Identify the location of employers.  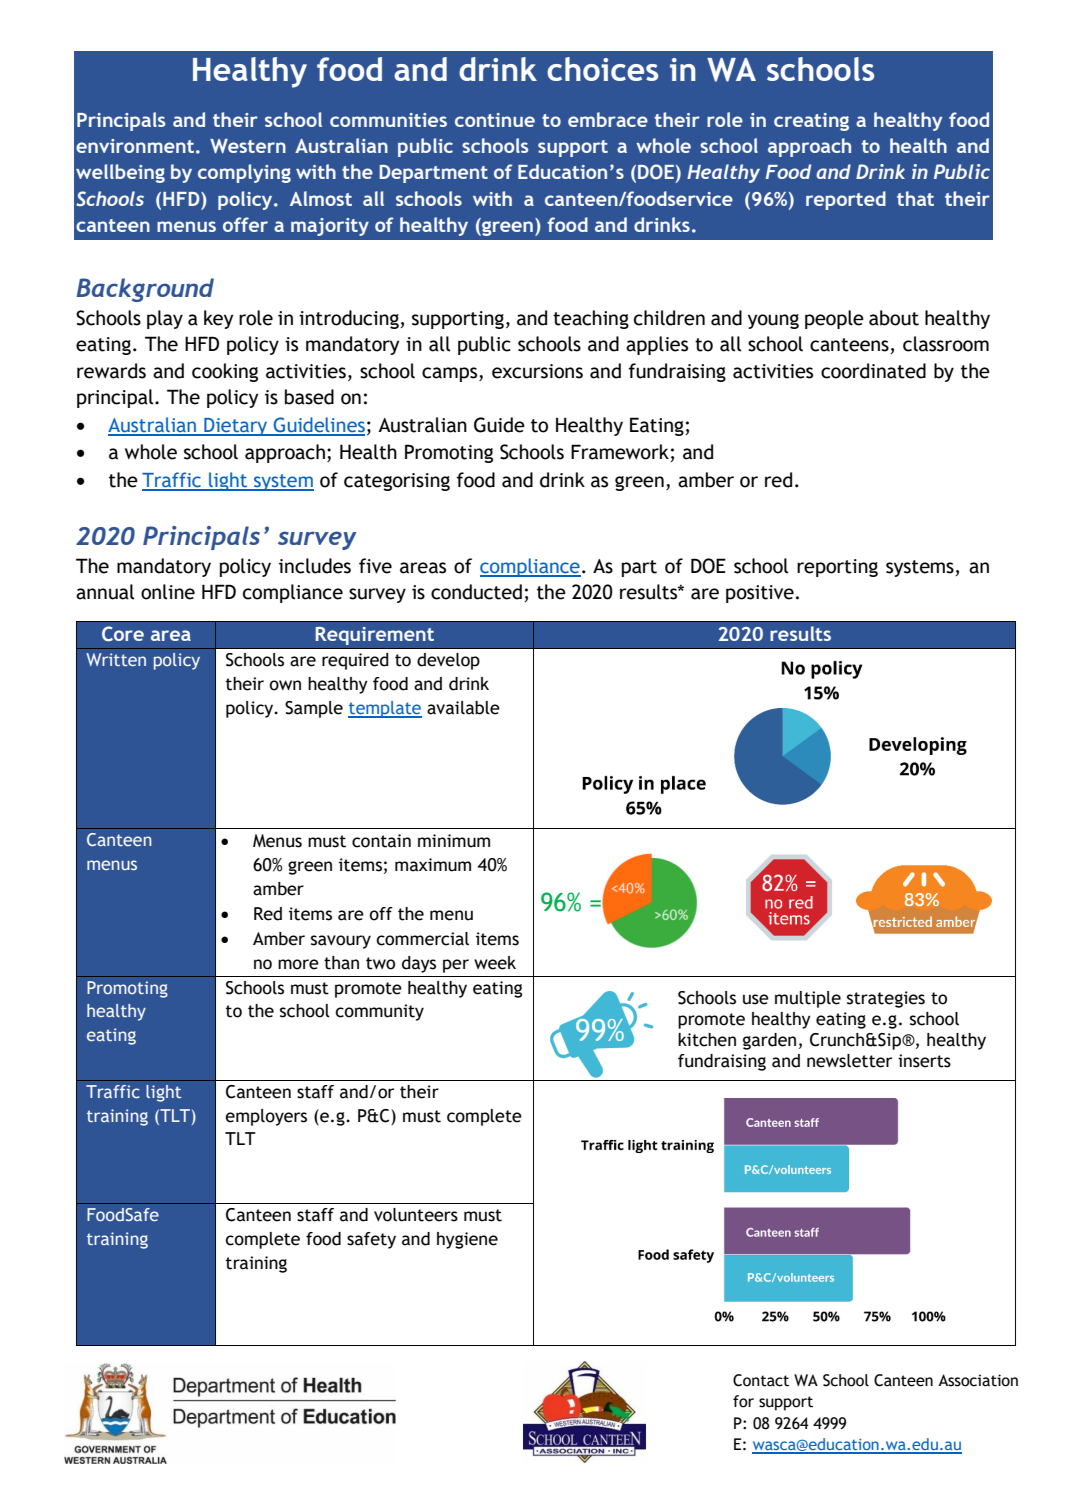
(266, 1117).
